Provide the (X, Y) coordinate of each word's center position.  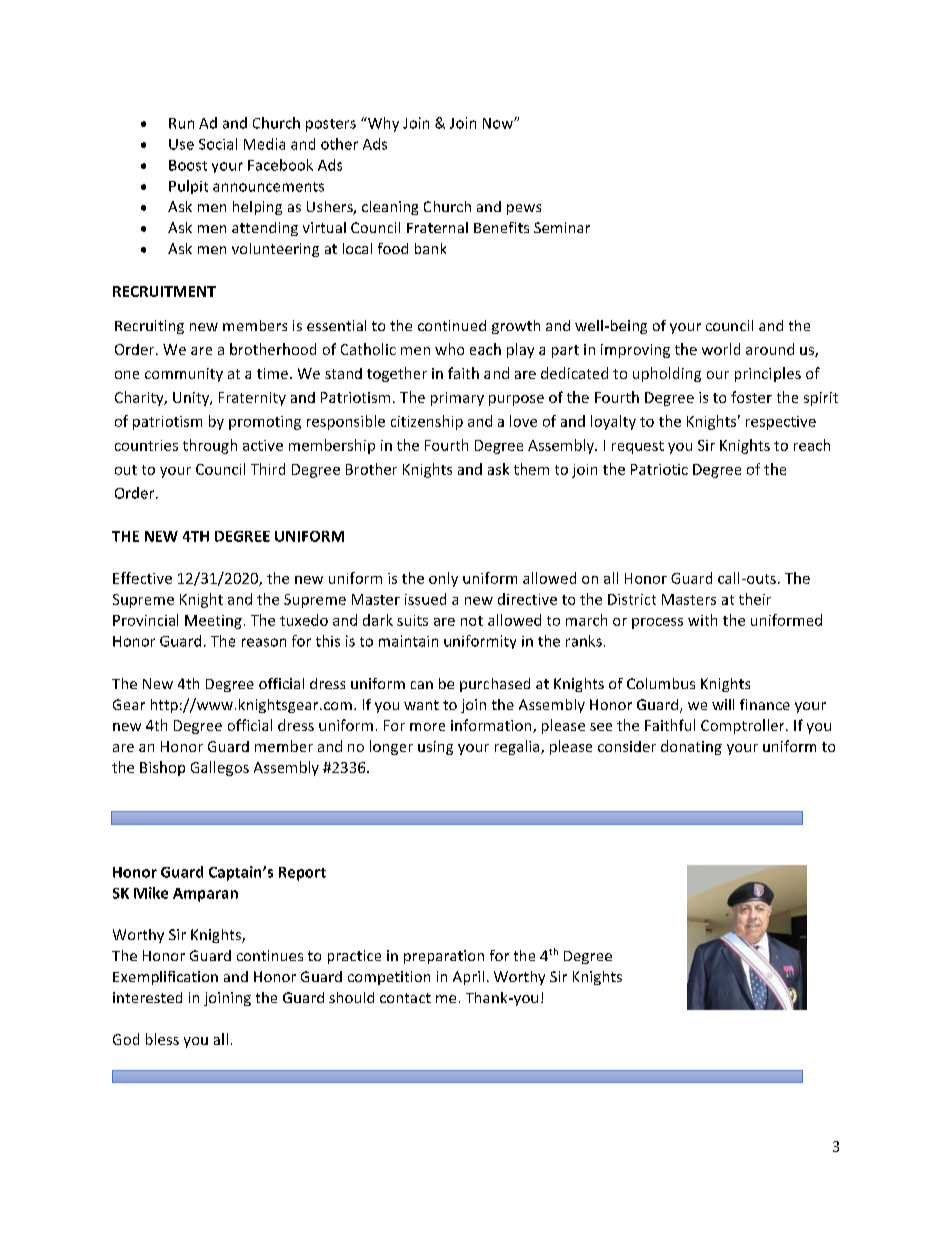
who (449, 349)
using (435, 748)
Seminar (562, 227)
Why (382, 124)
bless (162, 1039)
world (721, 349)
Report (302, 874)
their (755, 599)
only (443, 579)
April (468, 978)
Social (218, 144)
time (272, 373)
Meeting (213, 622)
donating (691, 747)
